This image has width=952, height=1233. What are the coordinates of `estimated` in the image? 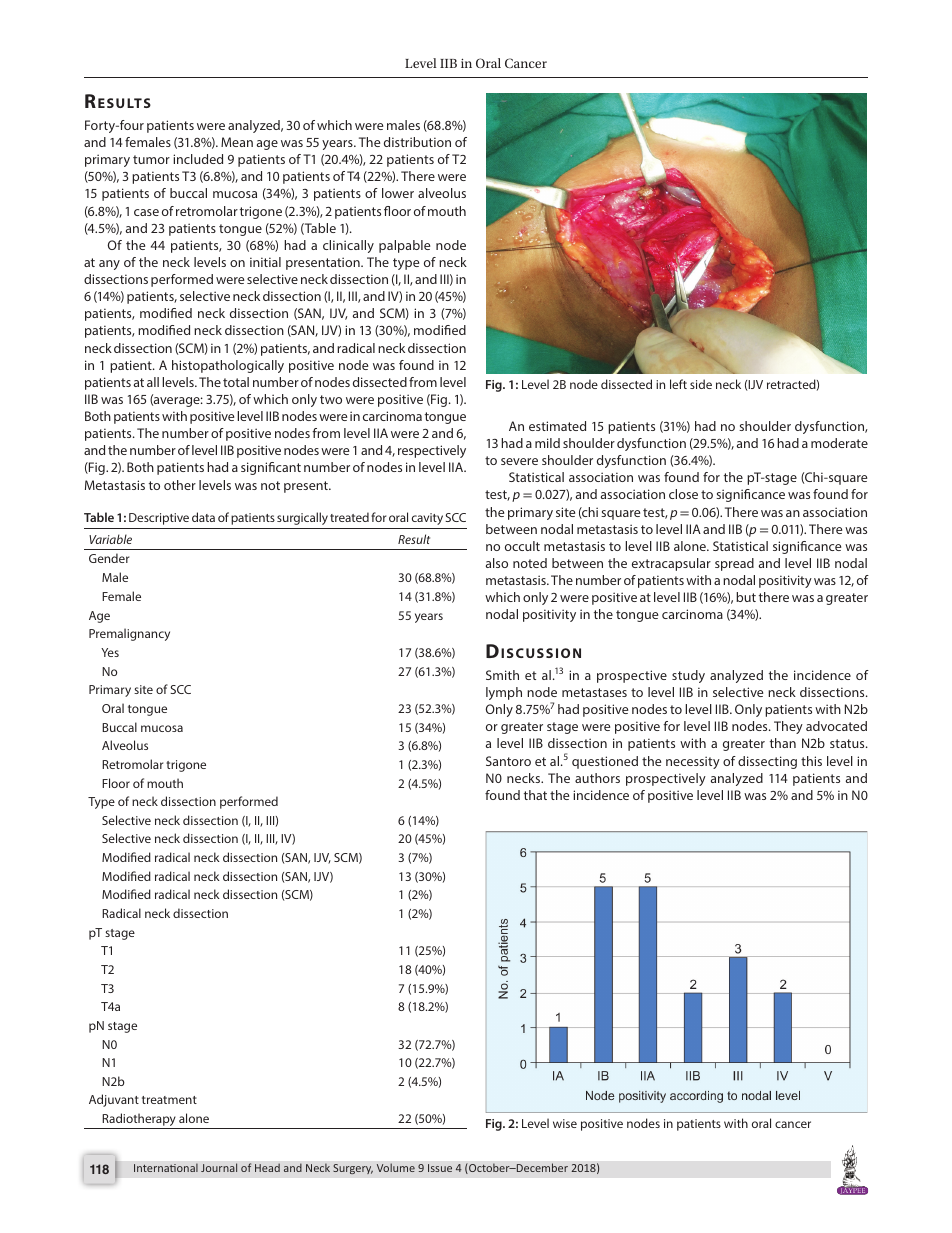 It's located at (557, 426).
